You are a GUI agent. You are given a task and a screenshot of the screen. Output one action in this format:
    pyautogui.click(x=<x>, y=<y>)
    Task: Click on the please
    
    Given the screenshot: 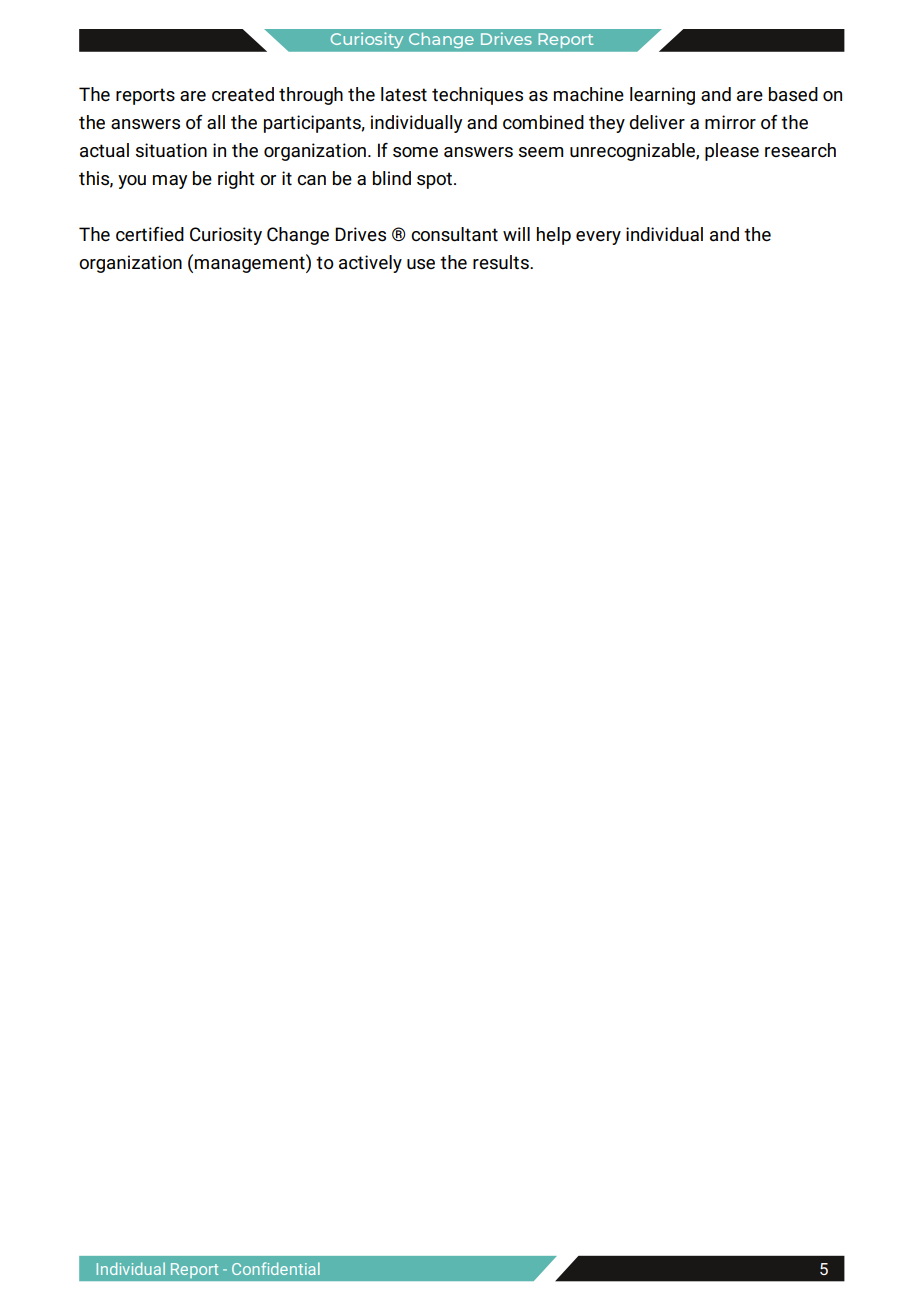 What is the action you would take?
    pyautogui.click(x=732, y=152)
